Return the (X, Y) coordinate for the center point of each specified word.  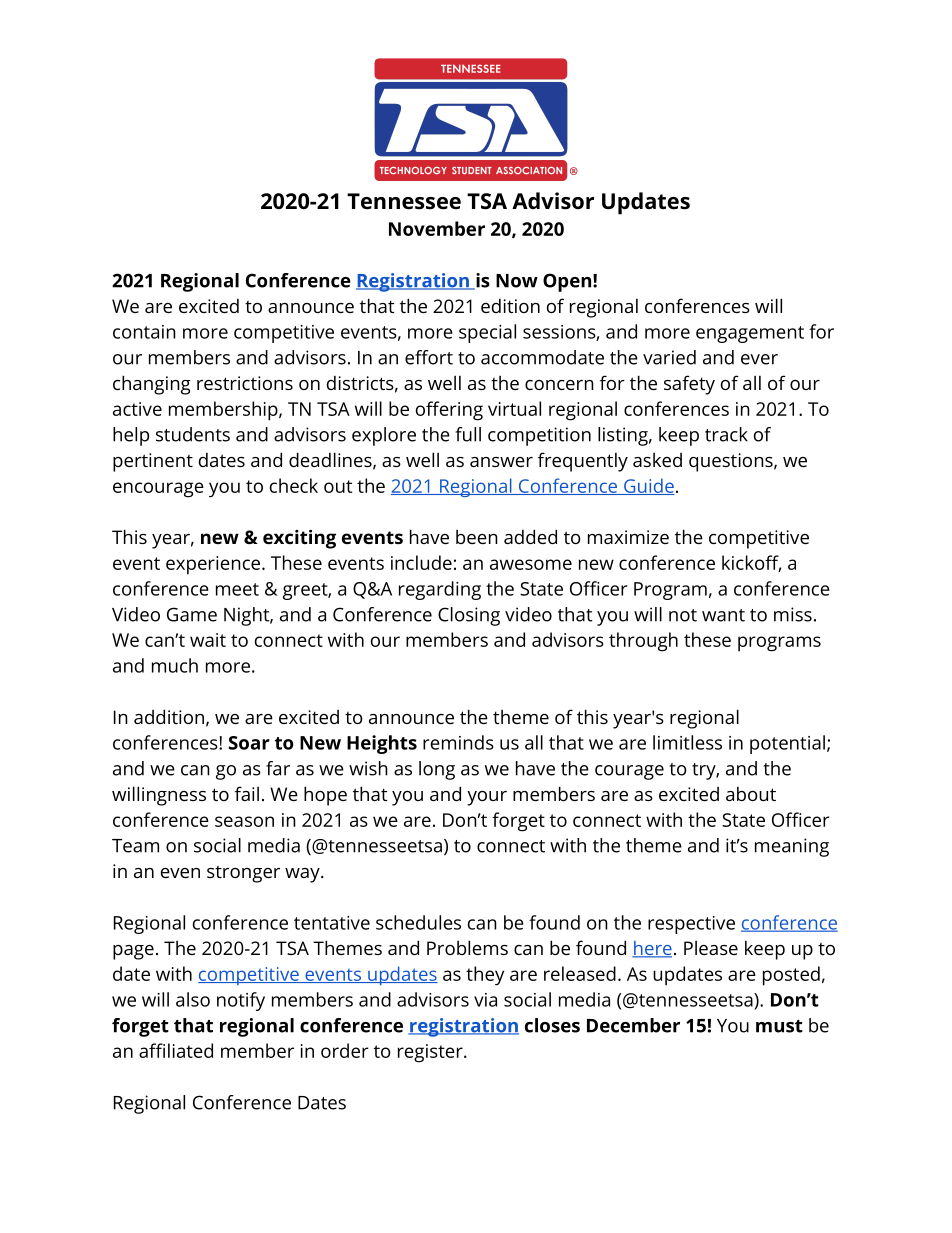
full (468, 434)
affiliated (176, 1050)
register (431, 1053)
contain (144, 332)
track (726, 434)
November (437, 228)
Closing (469, 616)
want (723, 615)
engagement (750, 334)
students (193, 434)
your (487, 798)
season (244, 821)
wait (208, 640)
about (751, 794)
